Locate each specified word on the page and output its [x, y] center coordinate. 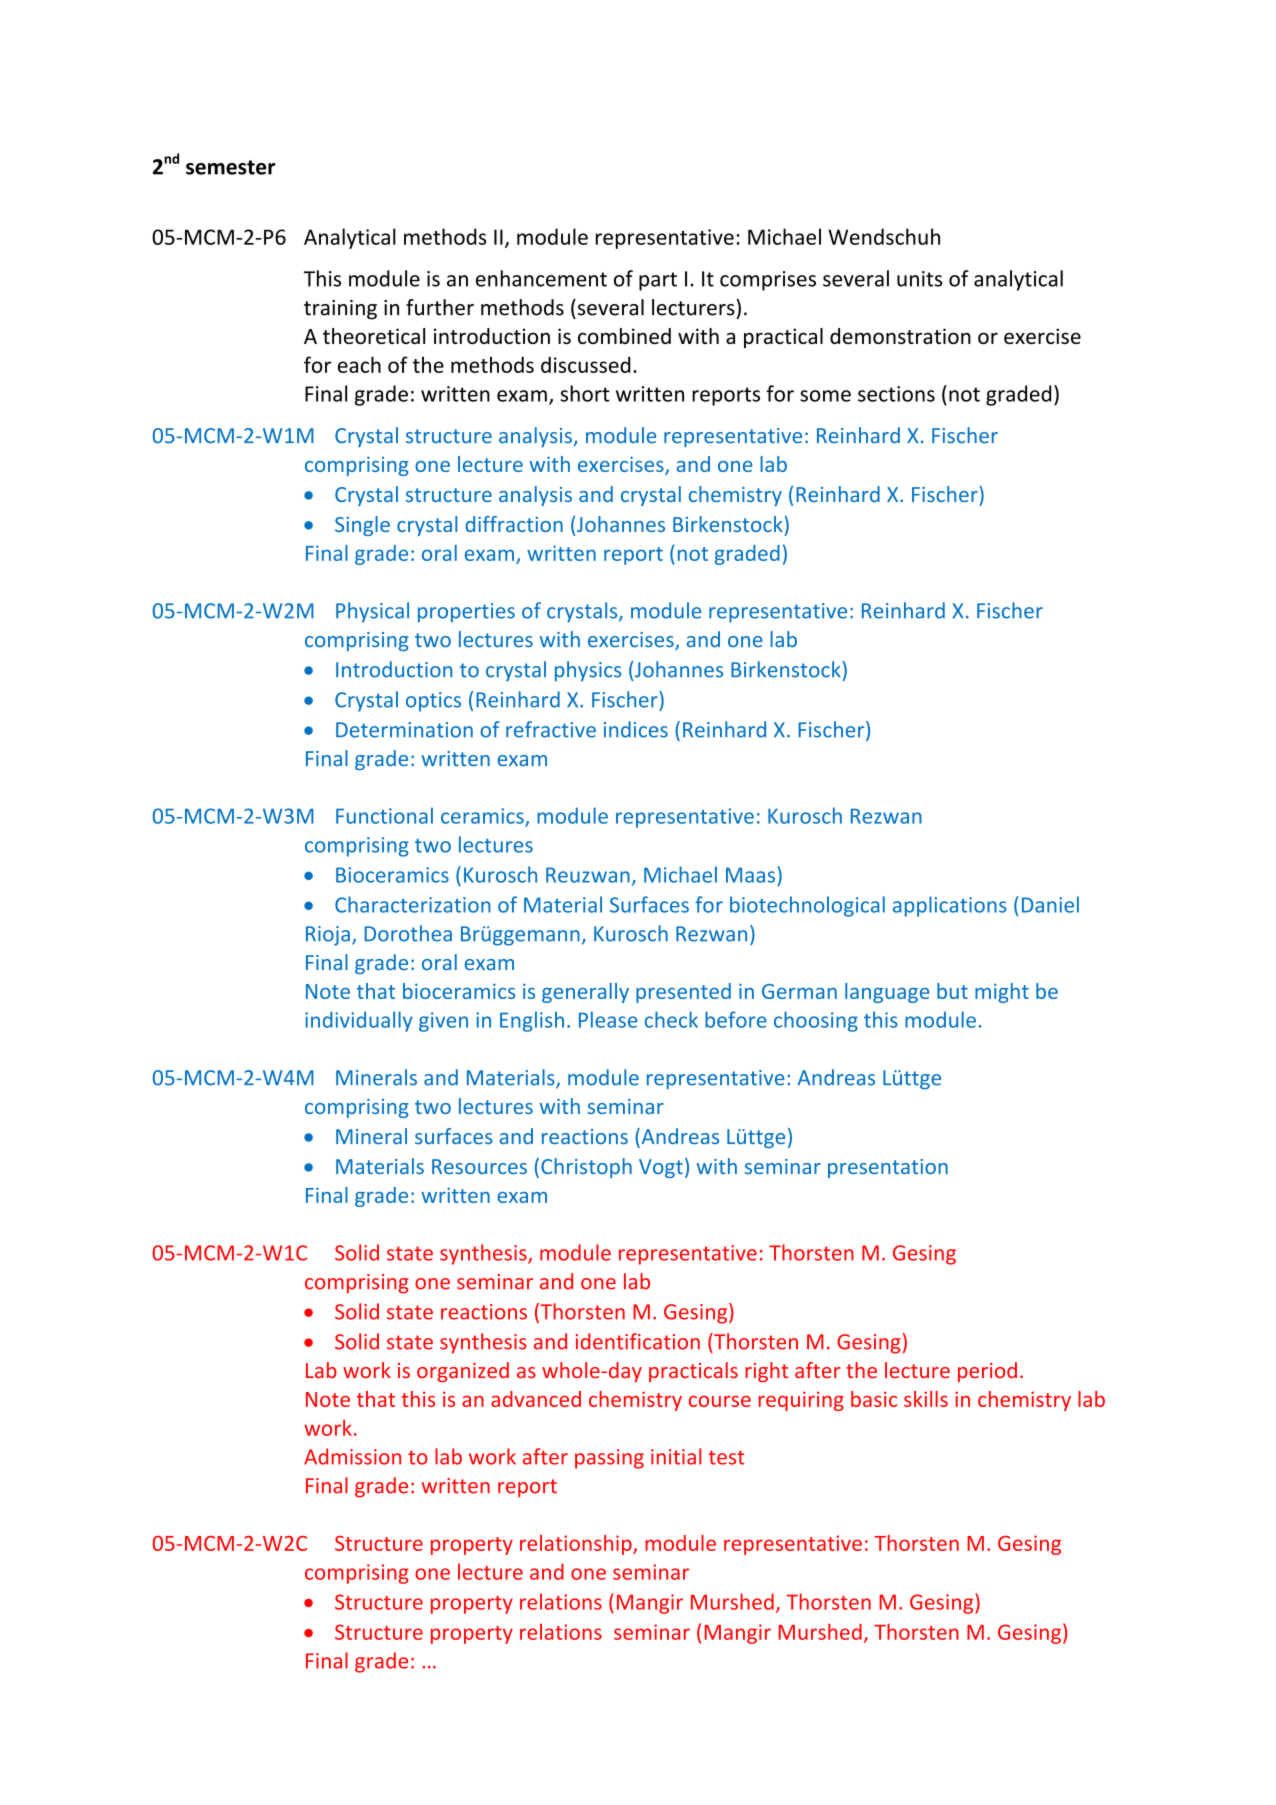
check [671, 1019]
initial [676, 1456]
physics [588, 671]
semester [230, 167]
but [952, 991]
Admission [352, 1456]
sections [896, 394]
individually [359, 1021]
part [658, 281]
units [919, 279]
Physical [372, 612]
